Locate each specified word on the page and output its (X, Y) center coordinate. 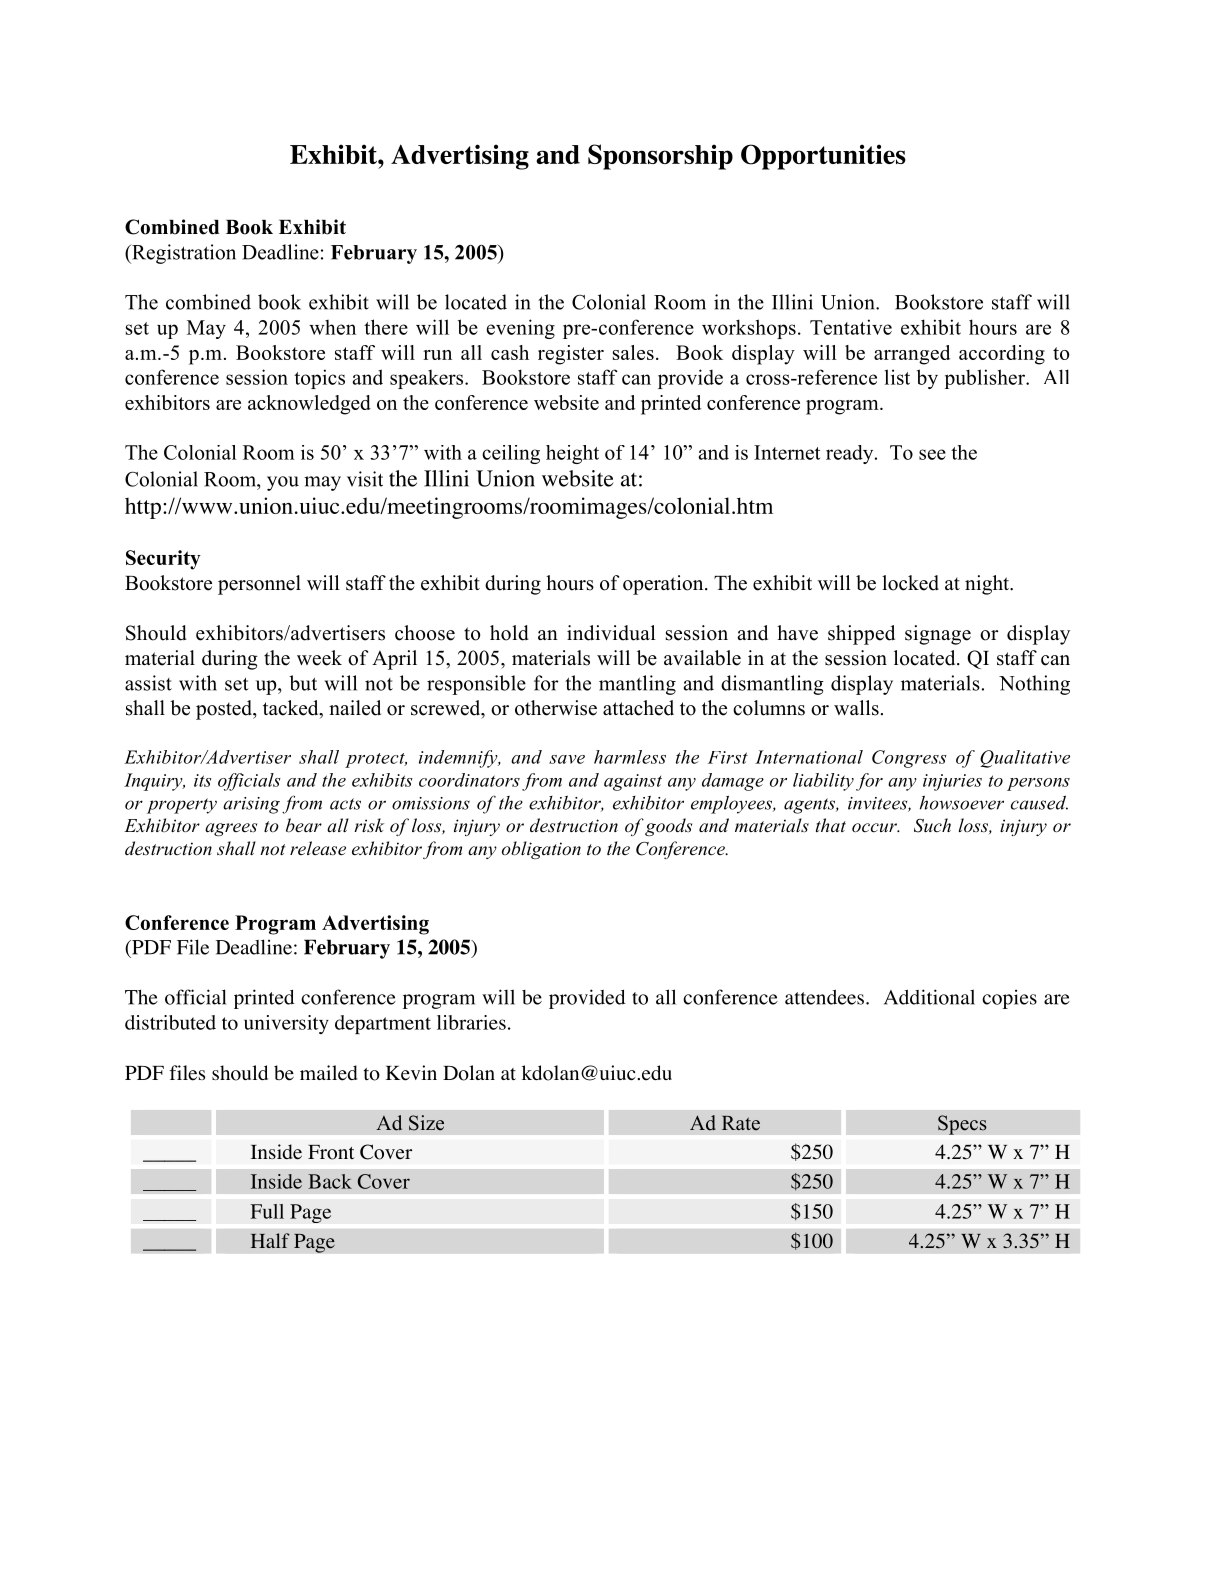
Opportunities (823, 157)
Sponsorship (660, 157)
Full (267, 1211)
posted (225, 710)
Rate (741, 1123)
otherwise (556, 708)
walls (856, 708)
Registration (183, 254)
